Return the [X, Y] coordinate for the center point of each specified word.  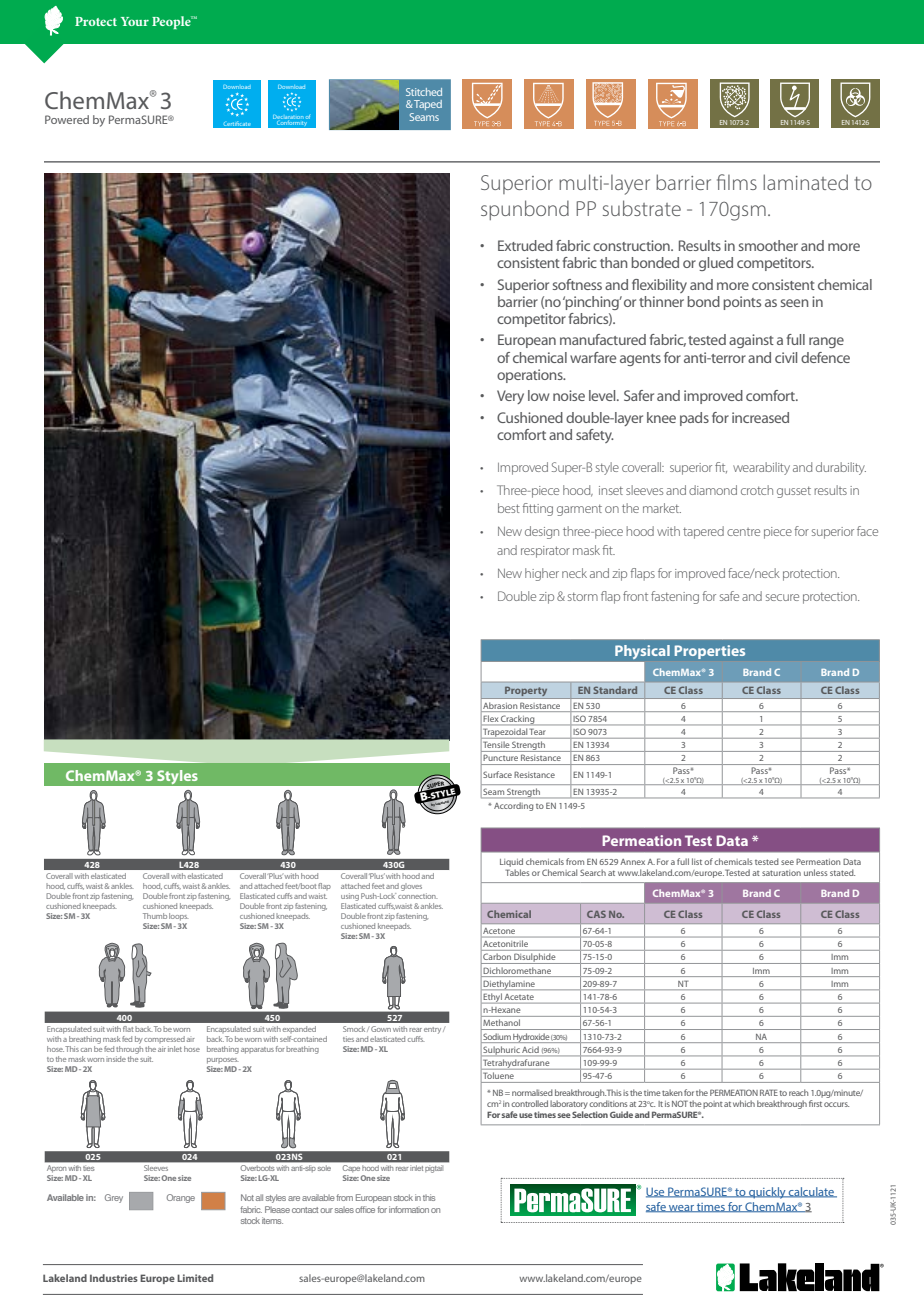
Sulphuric [500, 1051]
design [542, 532]
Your [135, 21]
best [509, 508]
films [737, 182]
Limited [195, 1278]
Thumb [155, 916]
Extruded [525, 245]
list [697, 861]
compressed [164, 1039]
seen [794, 303]
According [514, 806]
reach [798, 1092]
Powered [67, 119]
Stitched [424, 92]
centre [743, 532]
